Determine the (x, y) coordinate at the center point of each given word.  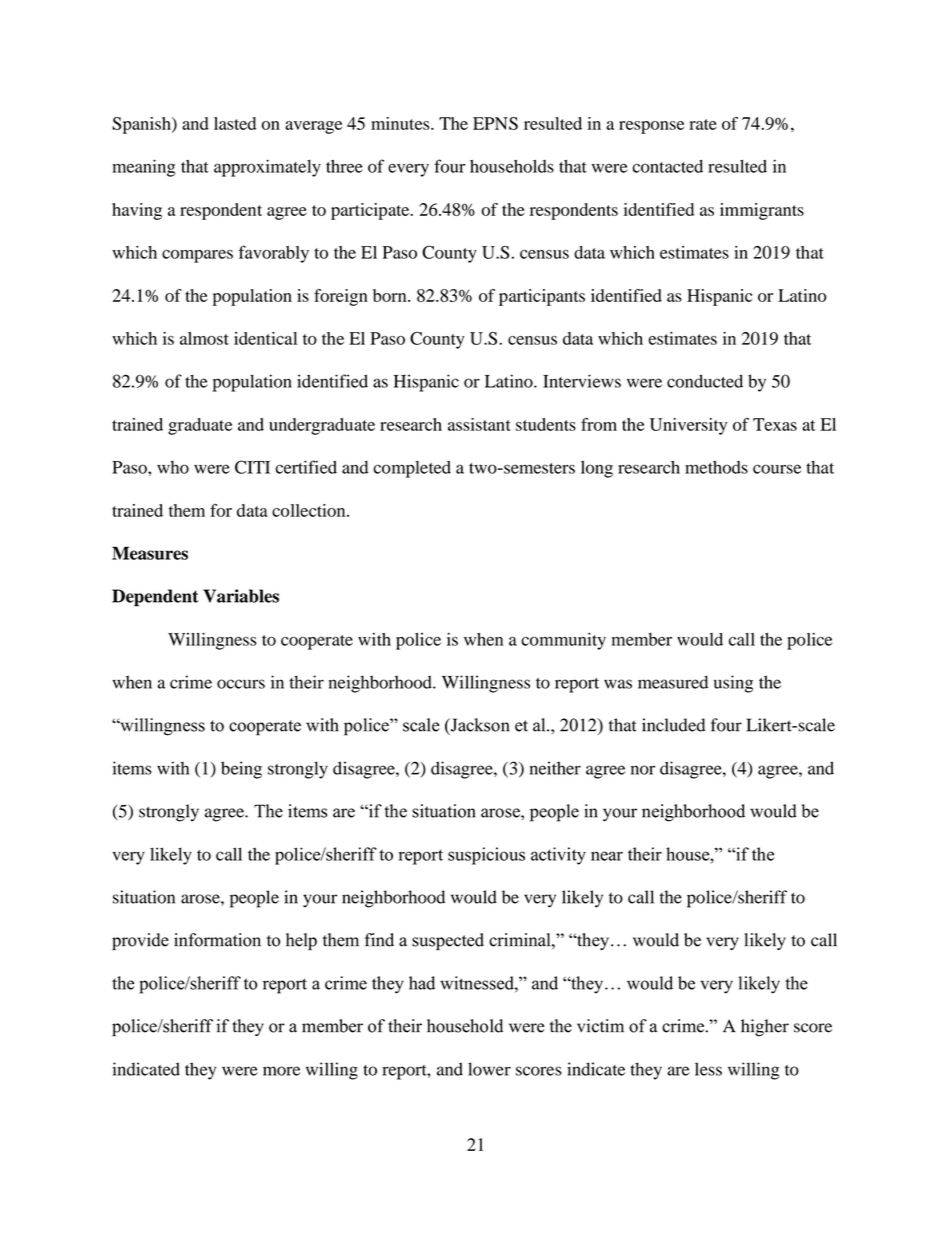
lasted (235, 123)
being (241, 770)
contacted (667, 166)
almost (204, 338)
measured (673, 682)
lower (489, 1069)
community (563, 641)
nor (643, 770)
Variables (241, 596)
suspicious (486, 856)
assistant (479, 424)
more (281, 1071)
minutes (401, 123)
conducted (705, 381)
